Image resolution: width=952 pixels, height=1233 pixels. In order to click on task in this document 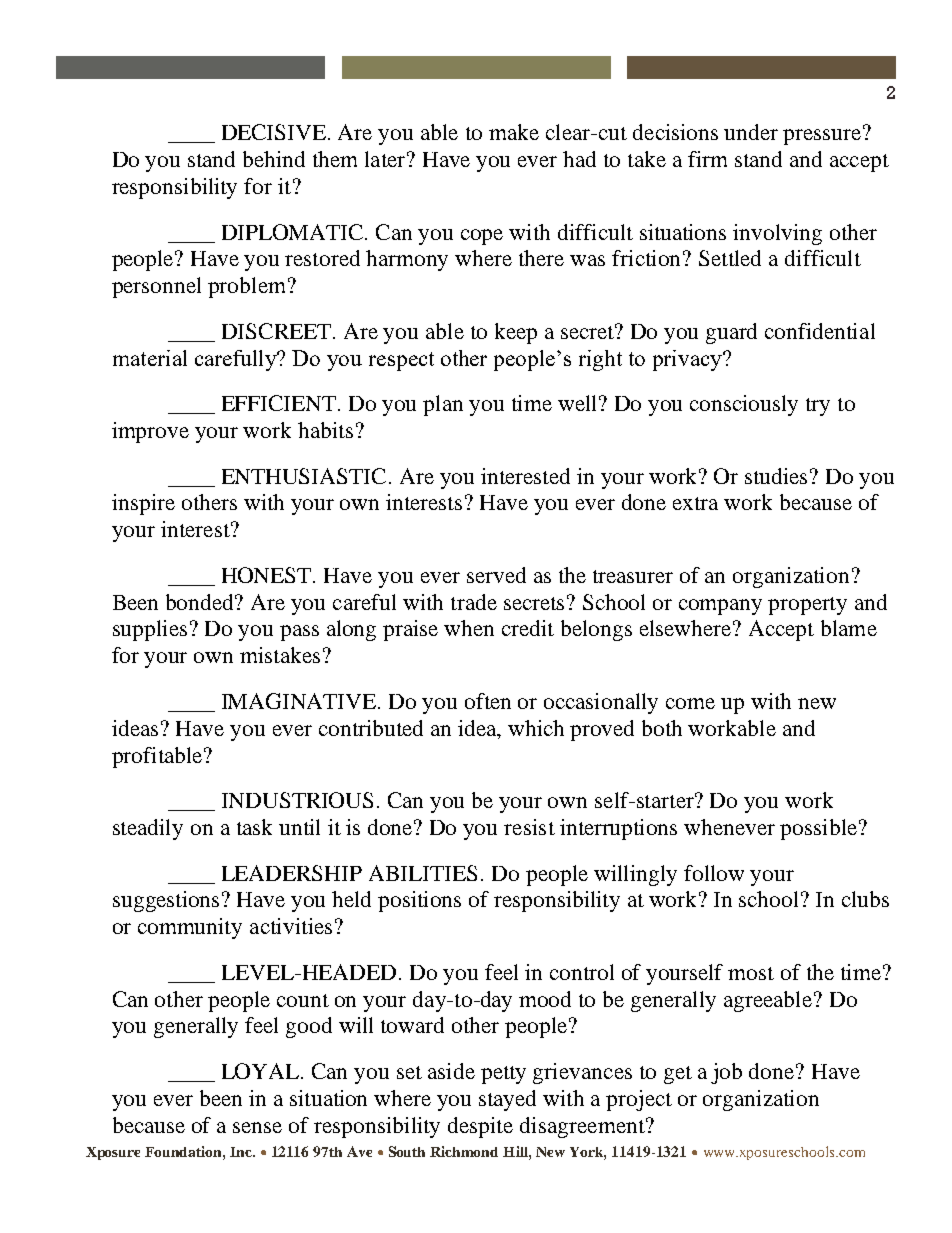, I will do `click(254, 827)`.
